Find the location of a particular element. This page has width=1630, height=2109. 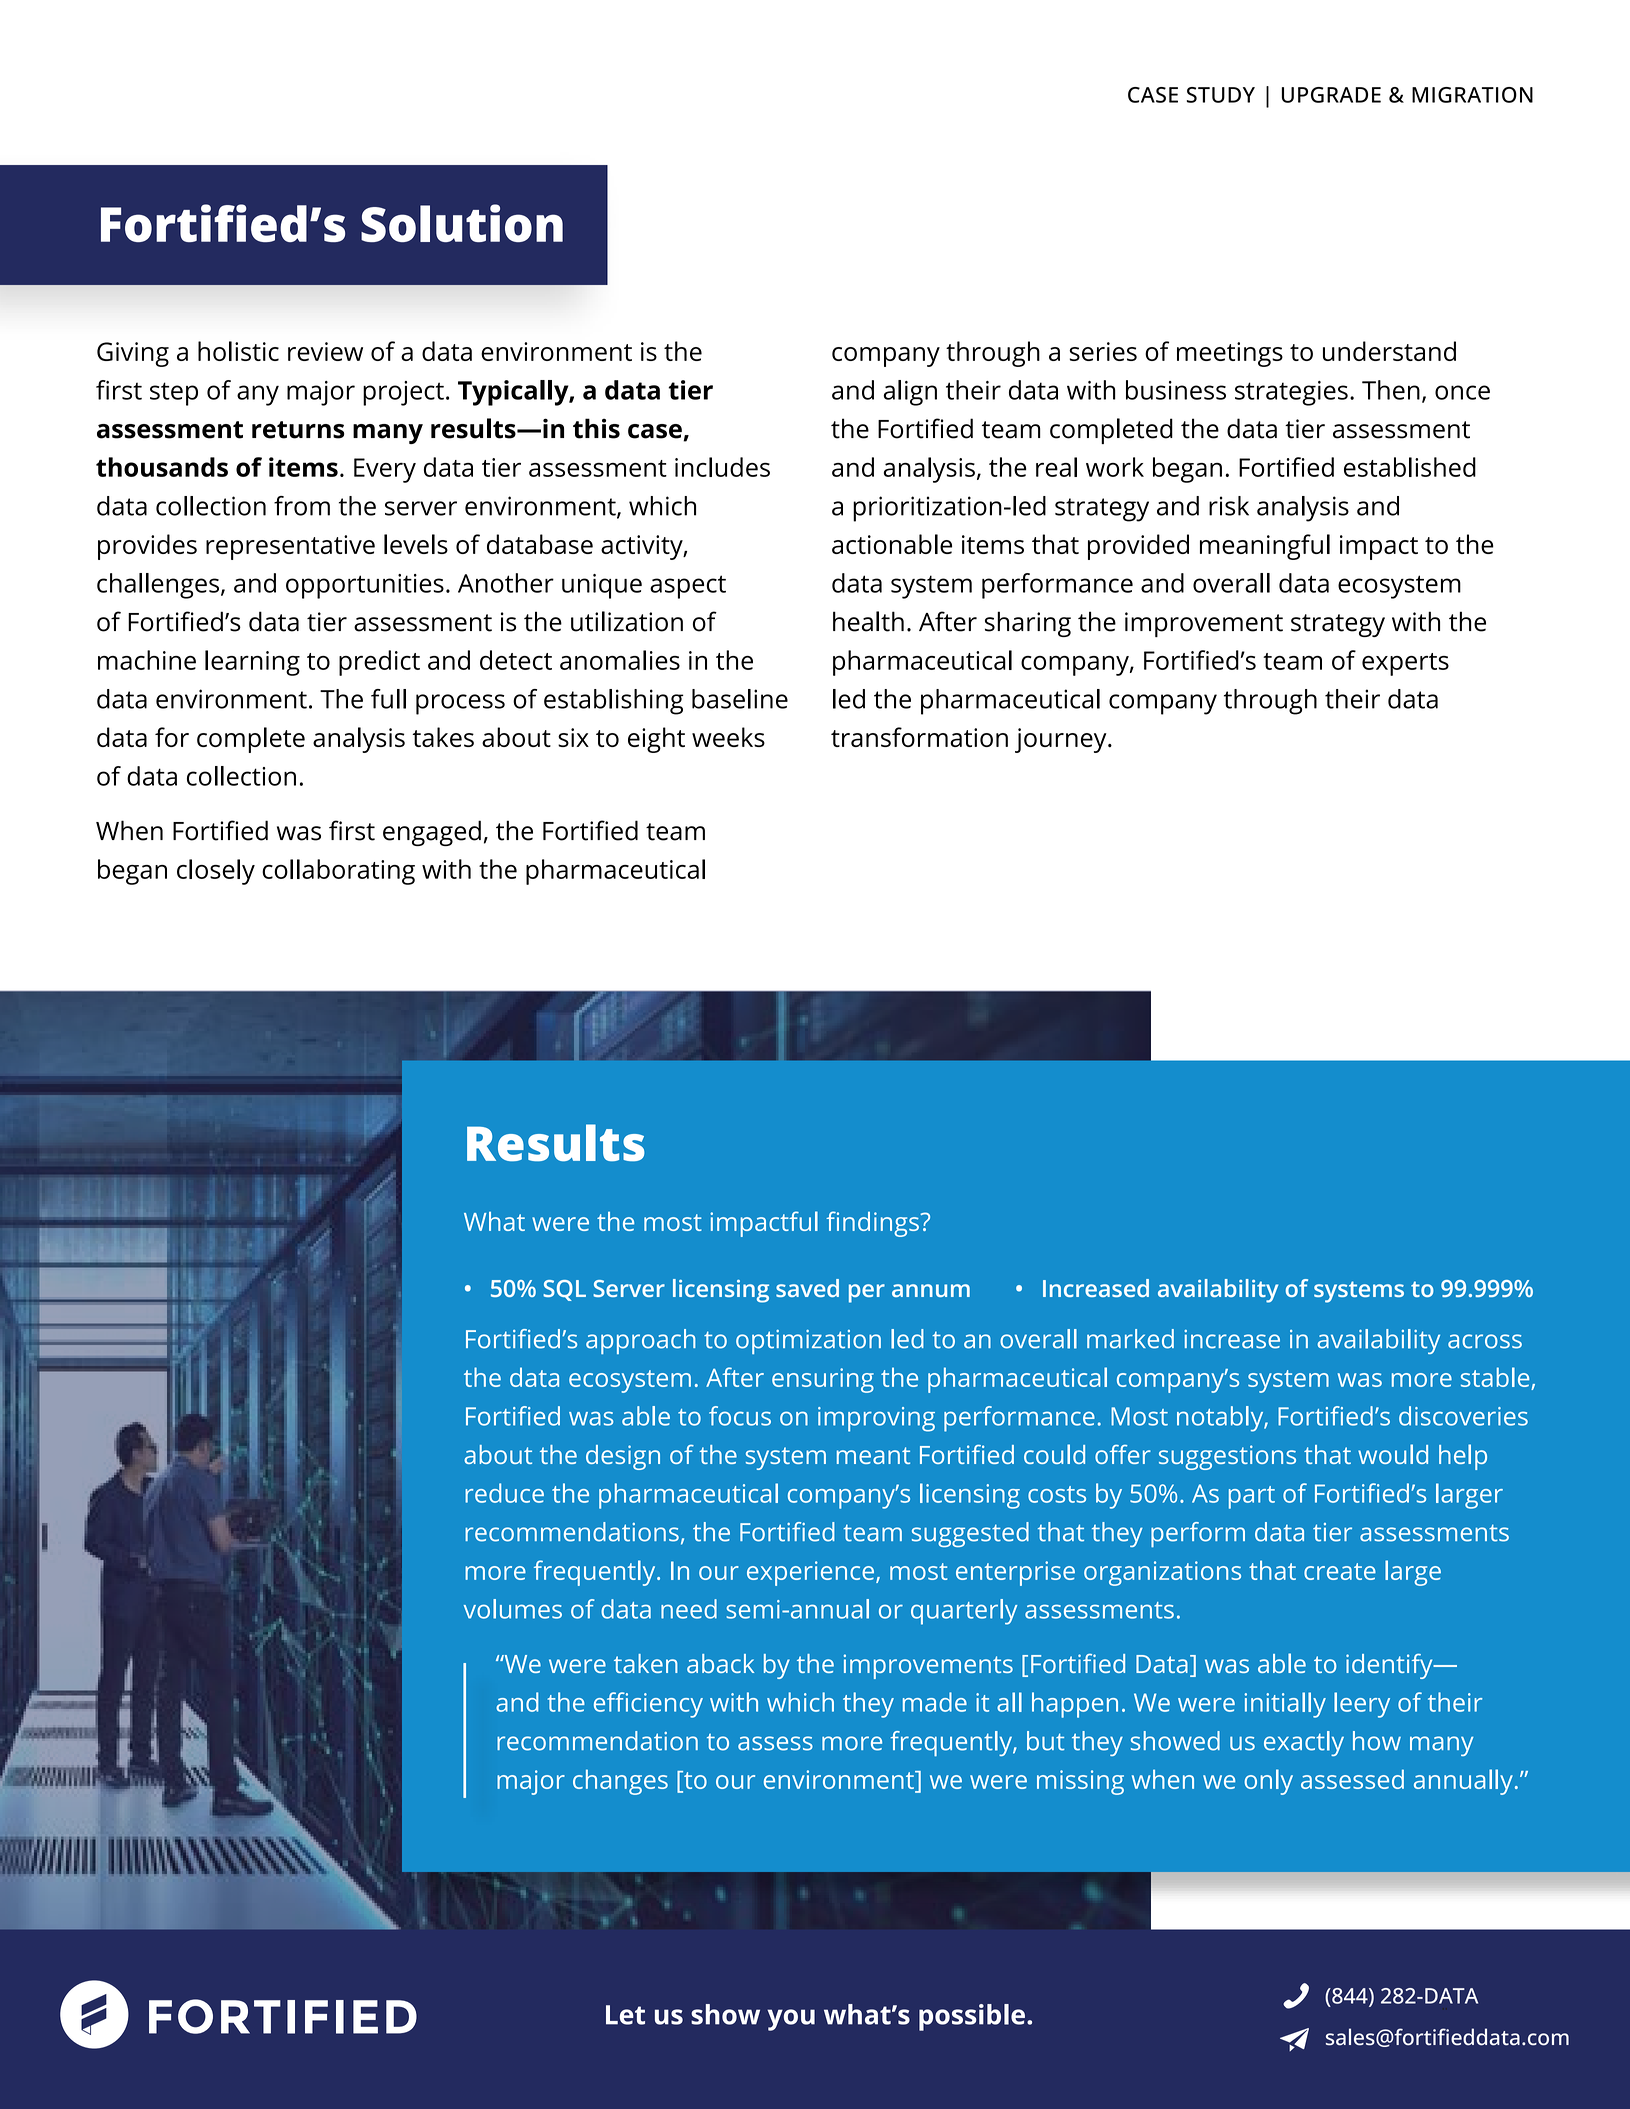

changes is located at coordinates (620, 1782).
